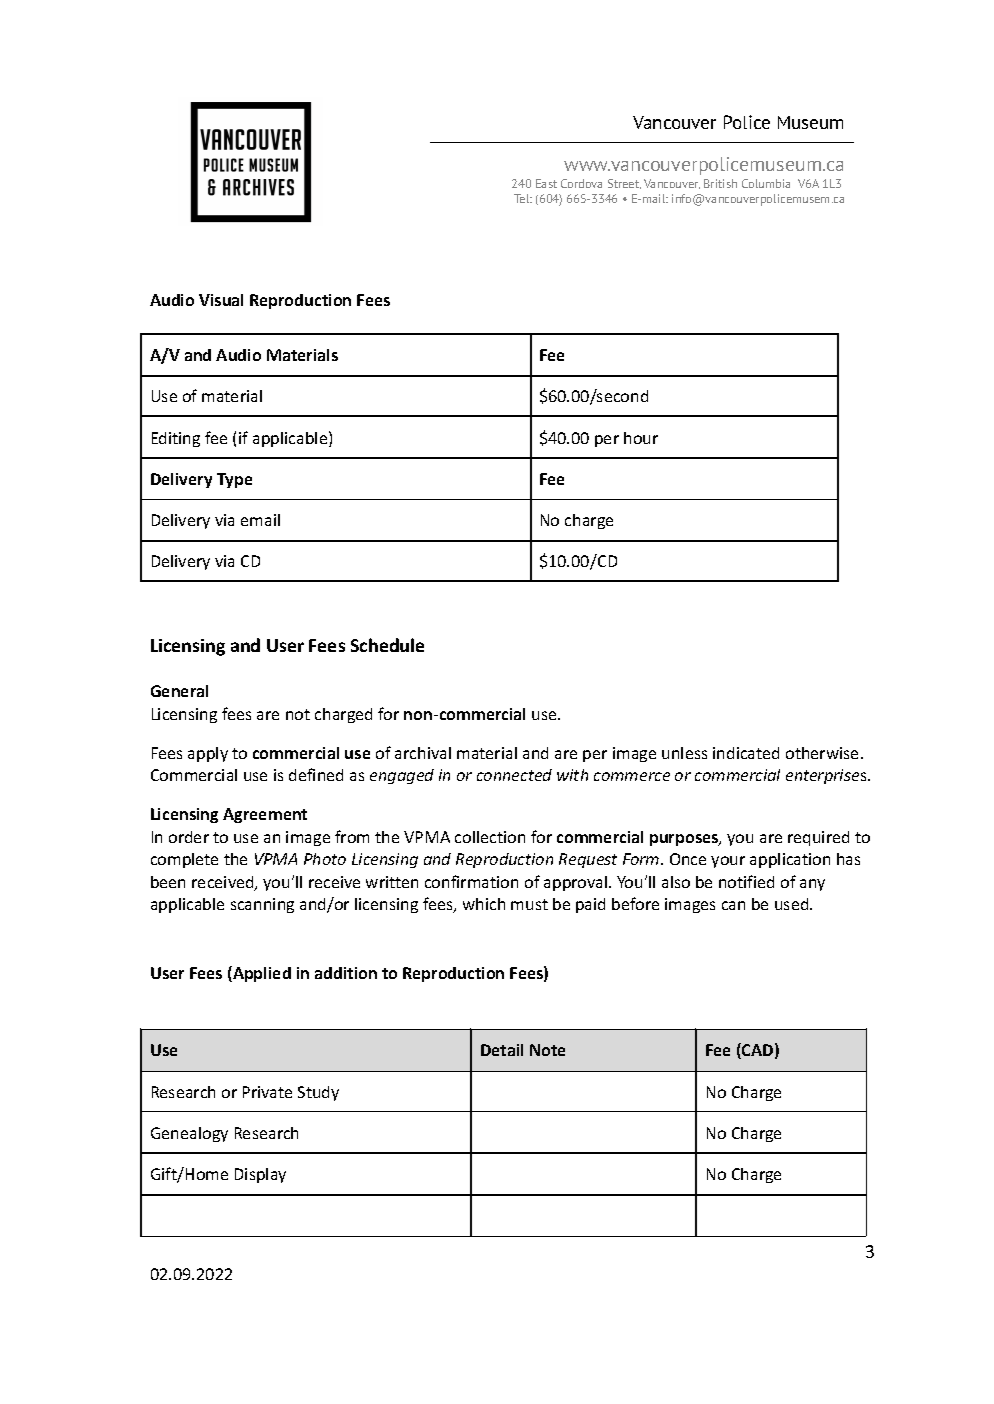 This document has height=1404, width=994. Describe the element at coordinates (234, 480) in the document. I see `Type` at that location.
